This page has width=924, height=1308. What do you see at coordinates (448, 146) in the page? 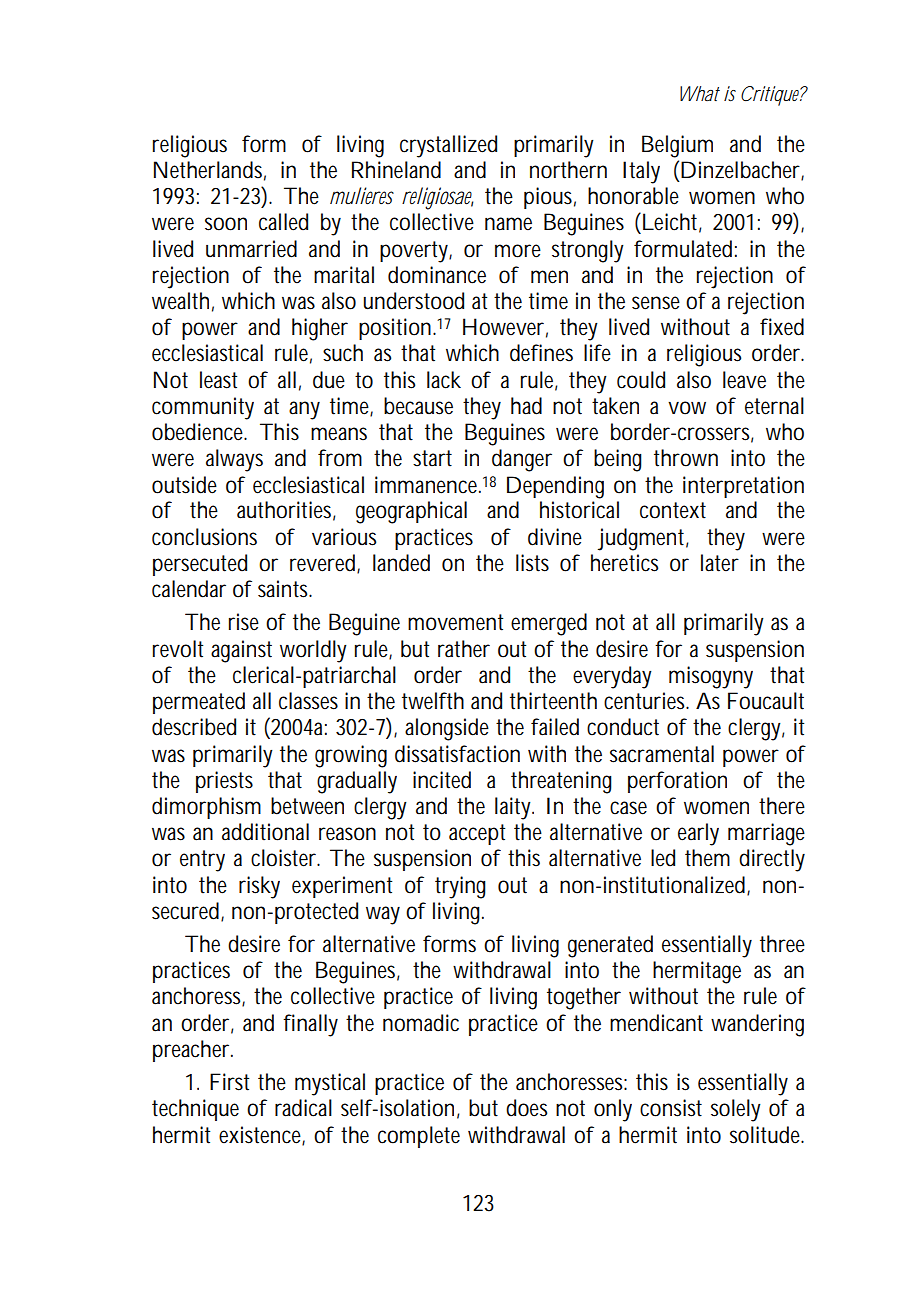
I see `crystallized` at bounding box center [448, 146].
